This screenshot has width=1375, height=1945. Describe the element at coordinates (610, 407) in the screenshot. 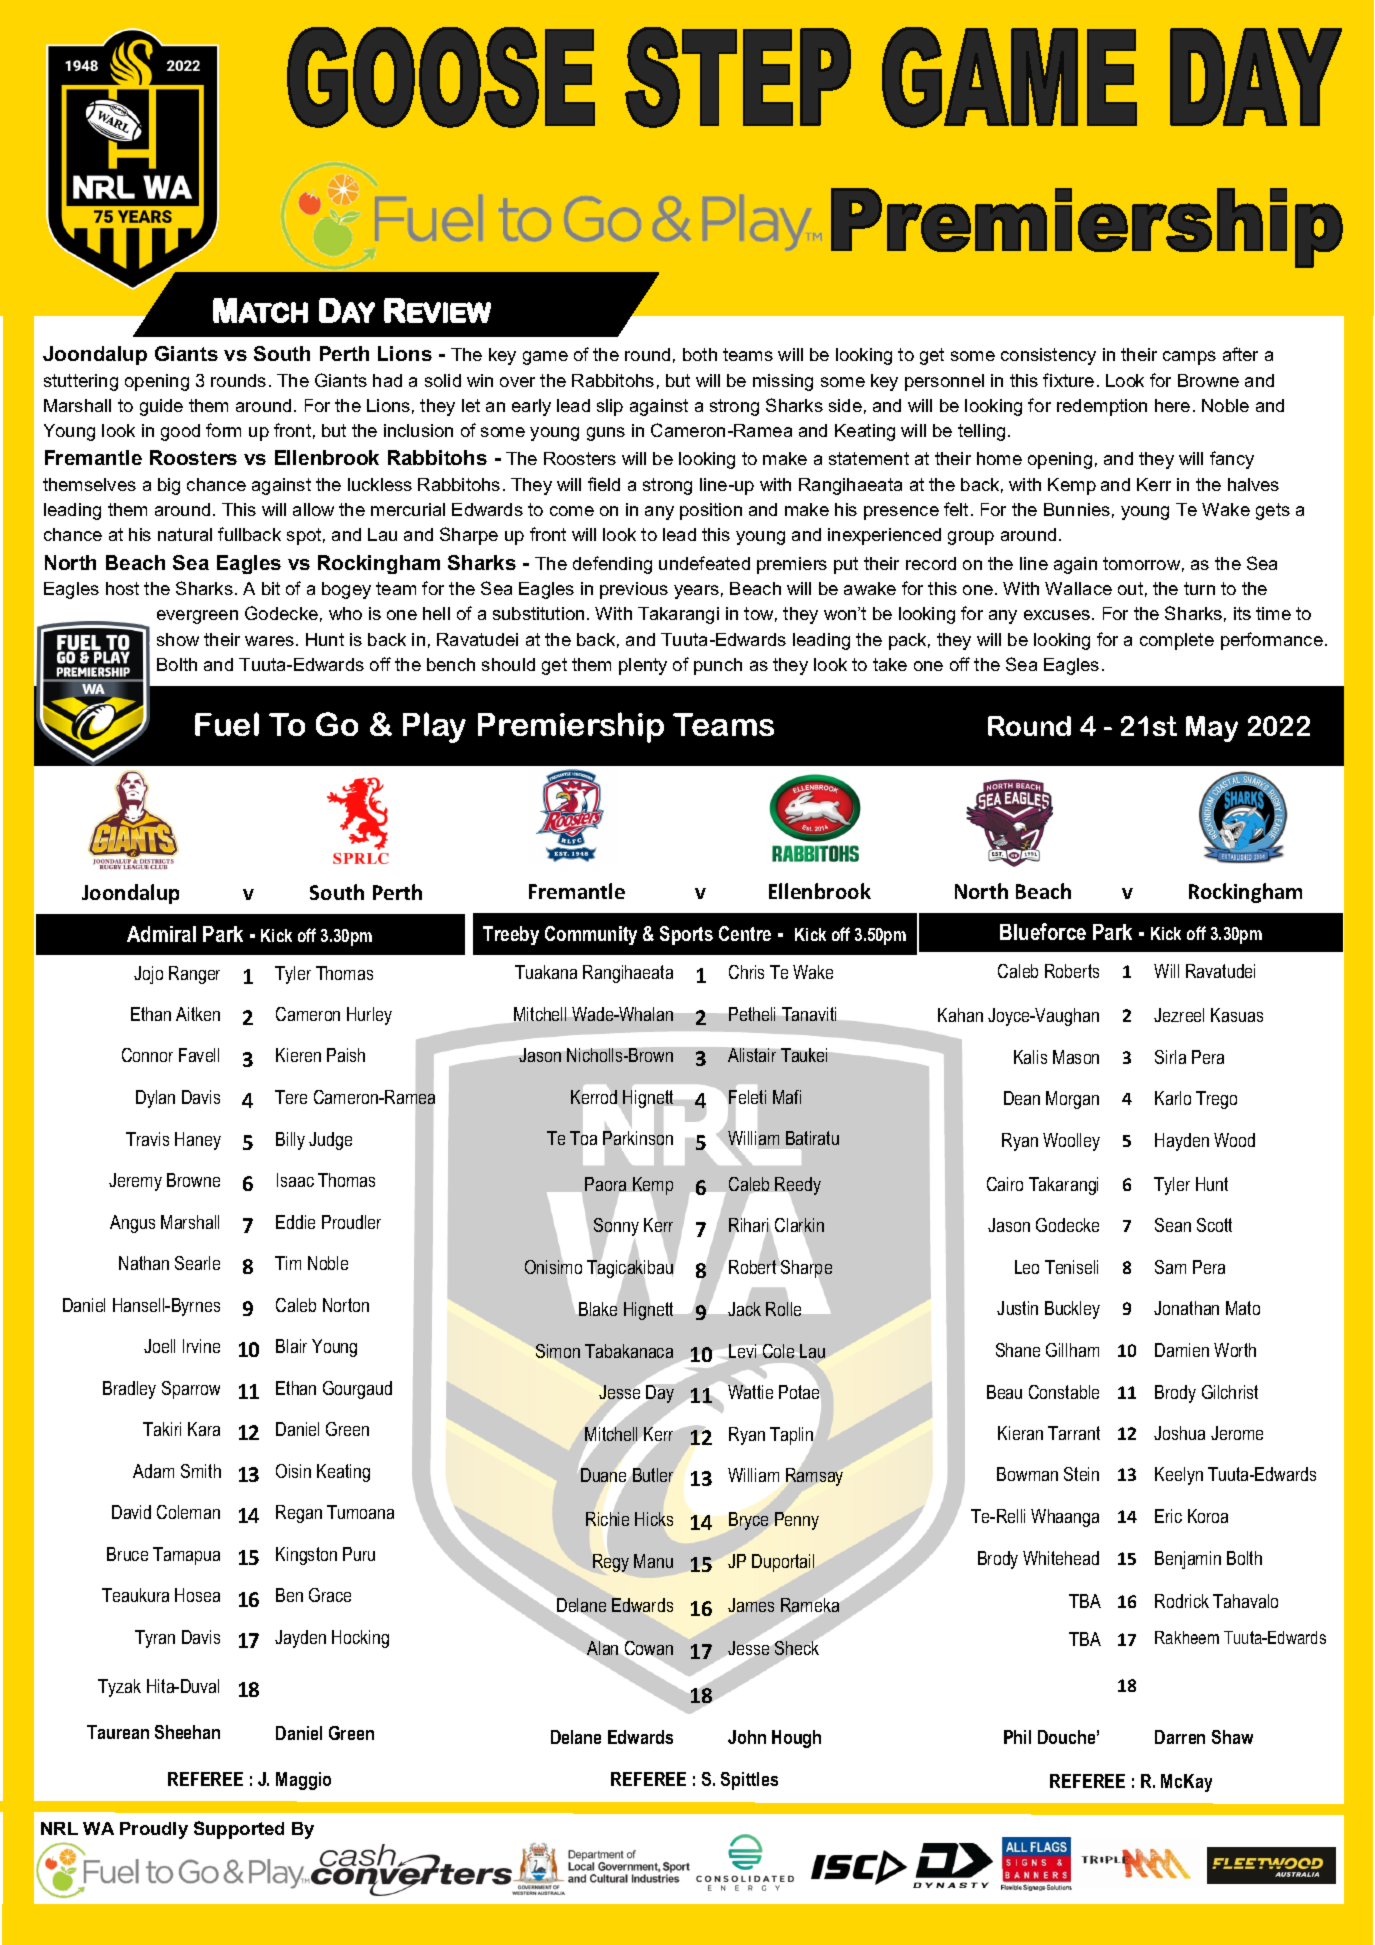

I see `slip` at that location.
